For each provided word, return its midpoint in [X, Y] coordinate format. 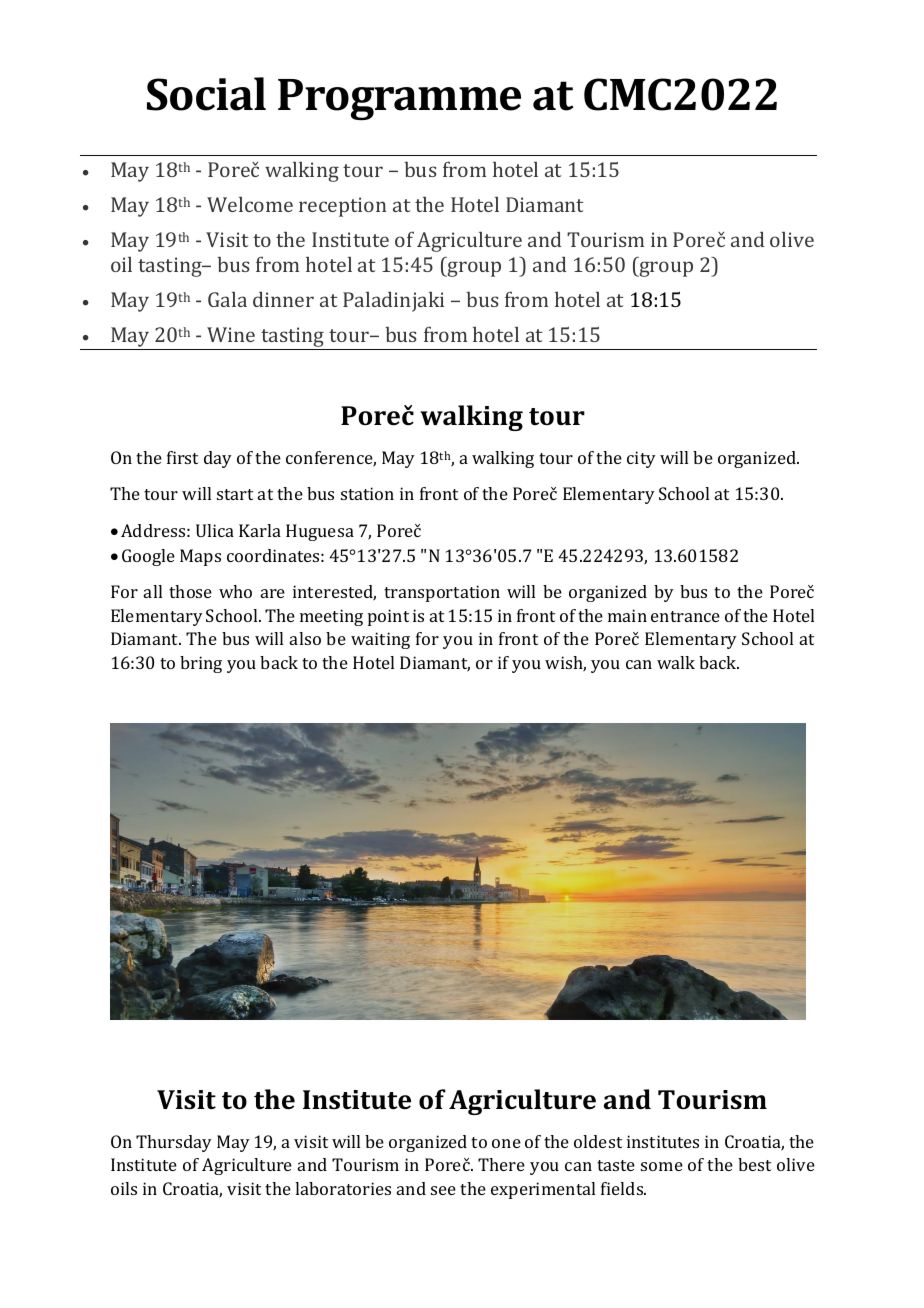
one [506, 1143]
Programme [399, 100]
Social [206, 94]
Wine [231, 334]
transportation [442, 593]
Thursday [174, 1143]
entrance [685, 616]
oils [124, 1188]
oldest [598, 1141]
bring [201, 664]
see [443, 1190]
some [662, 1166]
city [641, 459]
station [367, 493]
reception [342, 207]
